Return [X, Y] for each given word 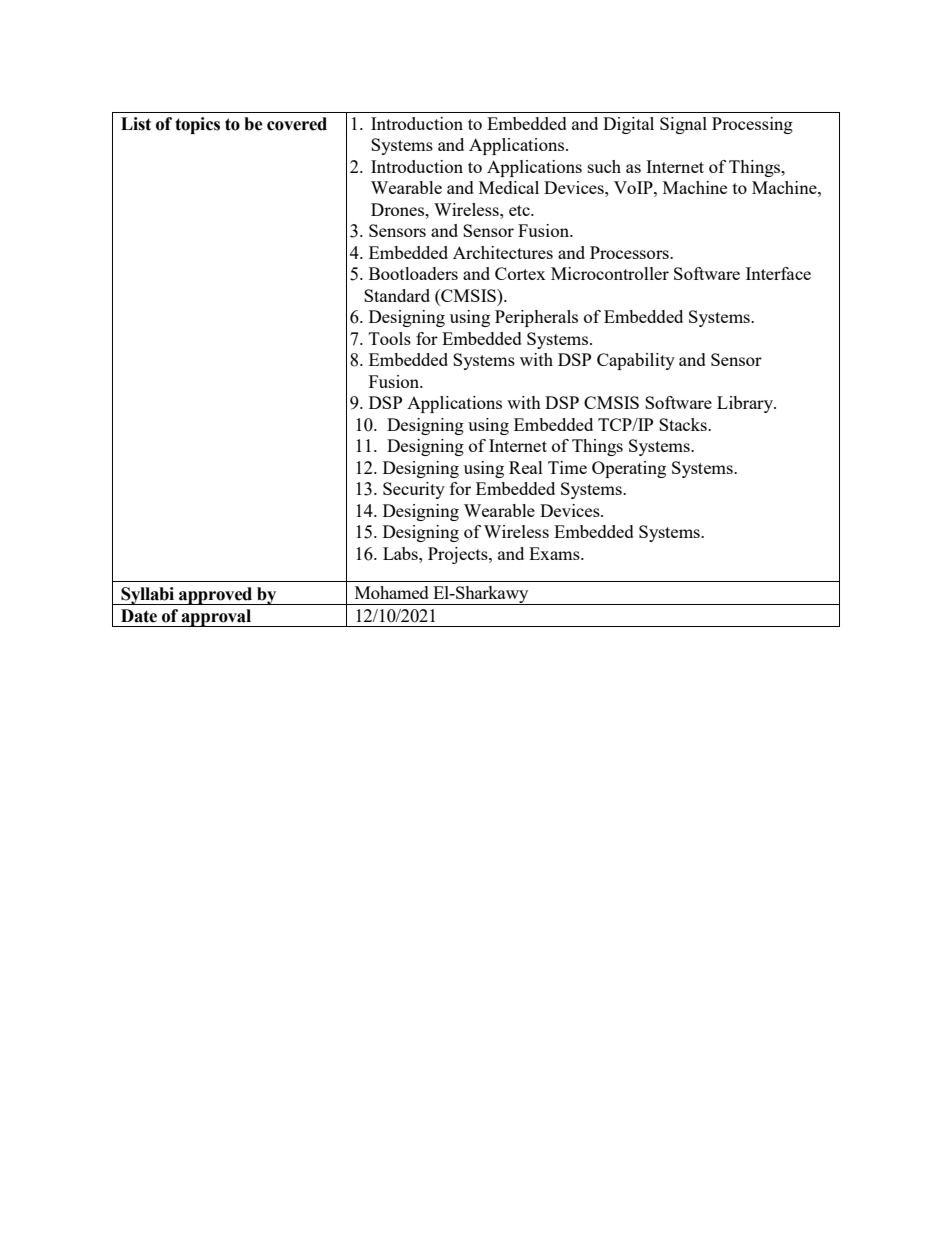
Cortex [520, 273]
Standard [397, 295]
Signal [683, 125]
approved [216, 596]
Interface [778, 273]
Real [526, 467]
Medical [509, 187]
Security [414, 490]
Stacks [684, 424]
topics [197, 125]
